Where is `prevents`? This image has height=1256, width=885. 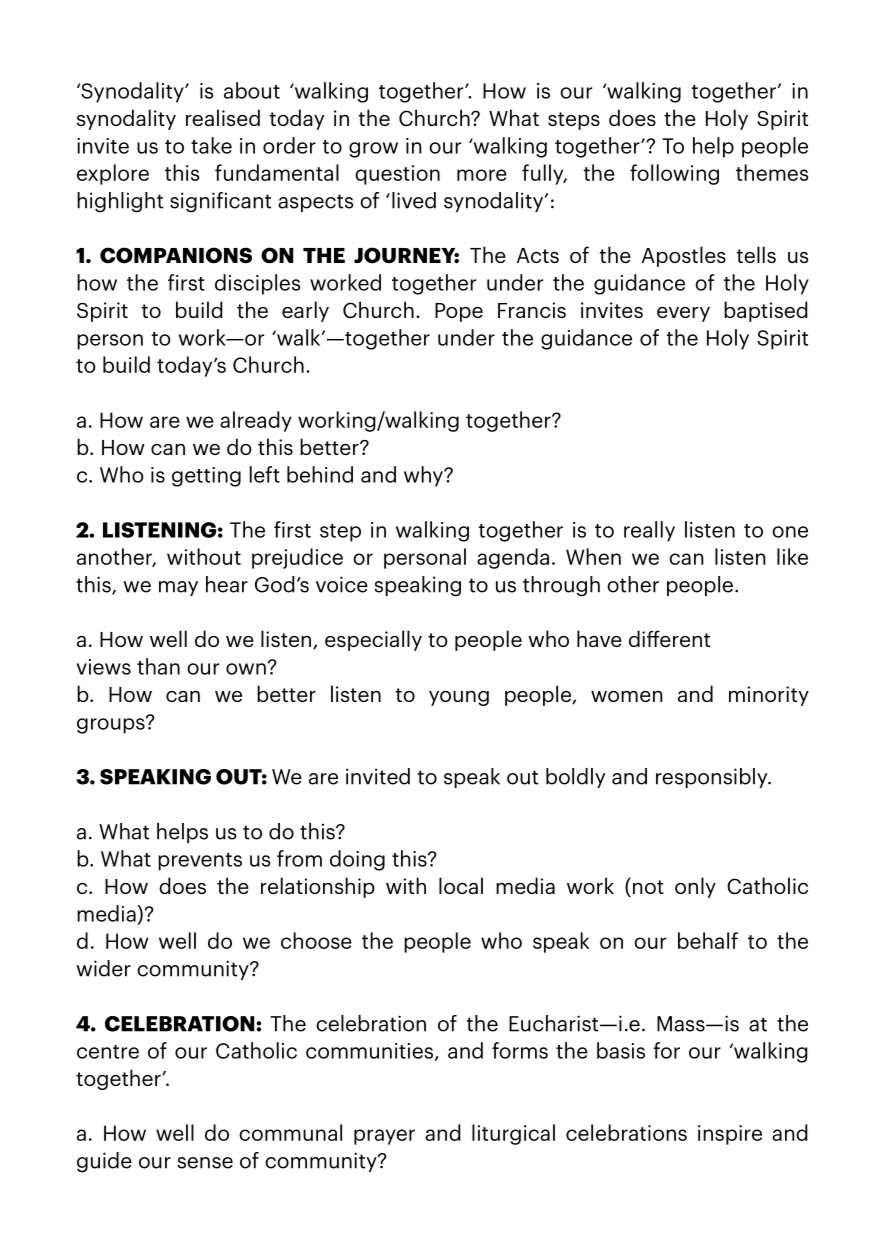 prevents is located at coordinates (200, 862).
